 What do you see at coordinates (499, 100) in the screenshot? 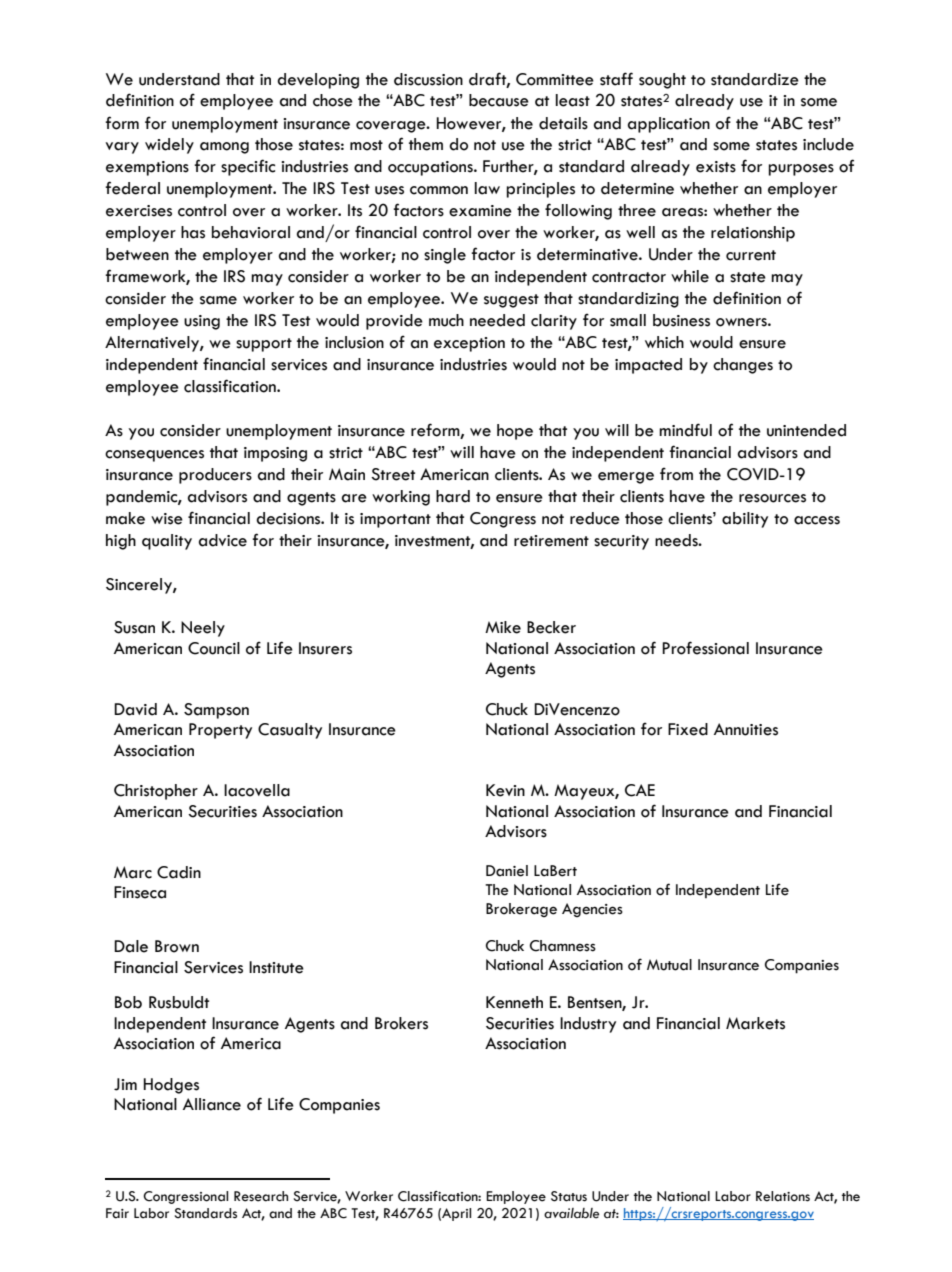
I see `because` at bounding box center [499, 100].
